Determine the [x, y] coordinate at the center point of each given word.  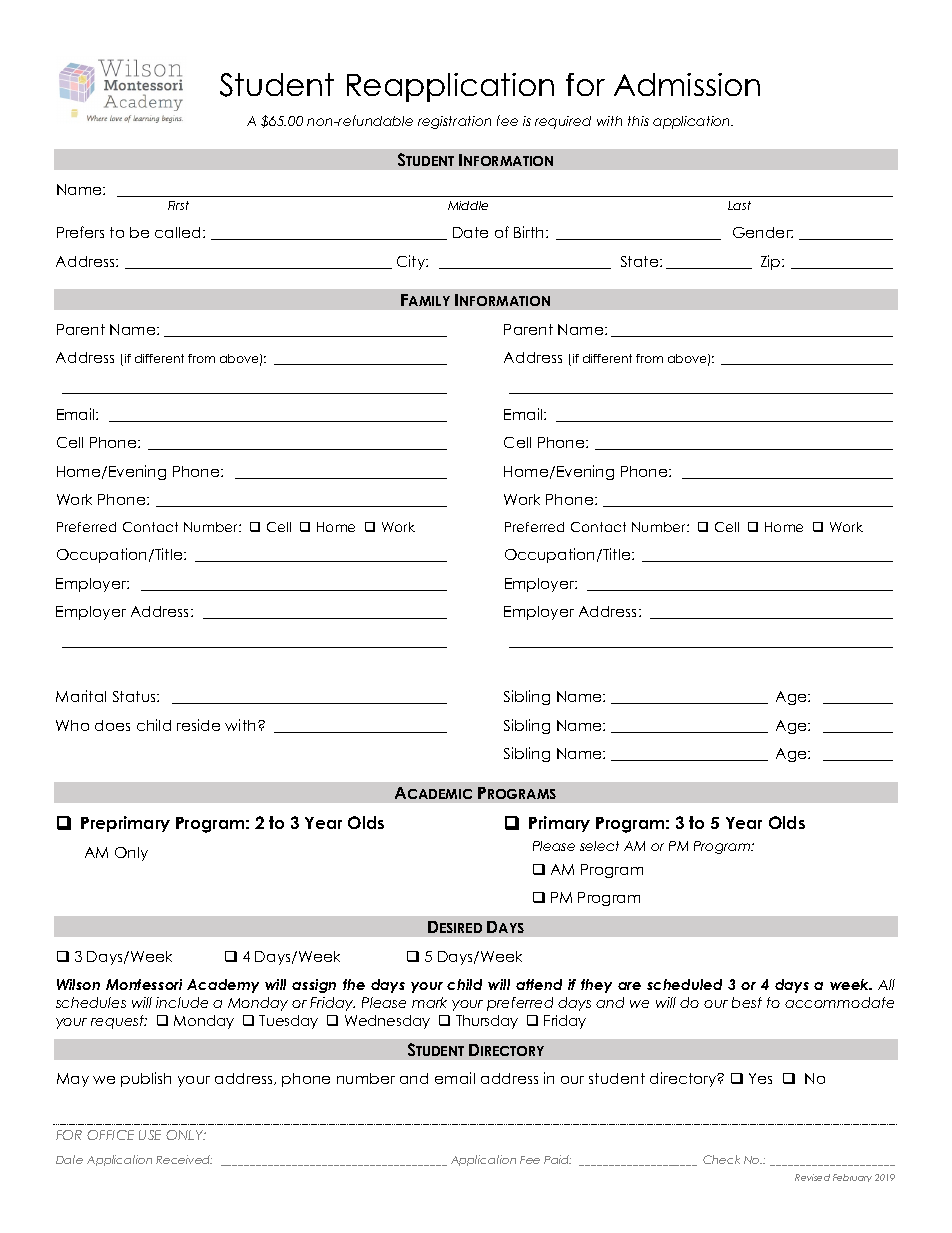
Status [135, 696]
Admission [687, 84]
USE [150, 1135]
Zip [772, 262]
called [179, 232]
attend [539, 984]
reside [198, 725]
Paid [557, 1159]
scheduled [684, 984]
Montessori [144, 984]
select [599, 846]
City [412, 262]
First [178, 205]
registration [454, 122]
